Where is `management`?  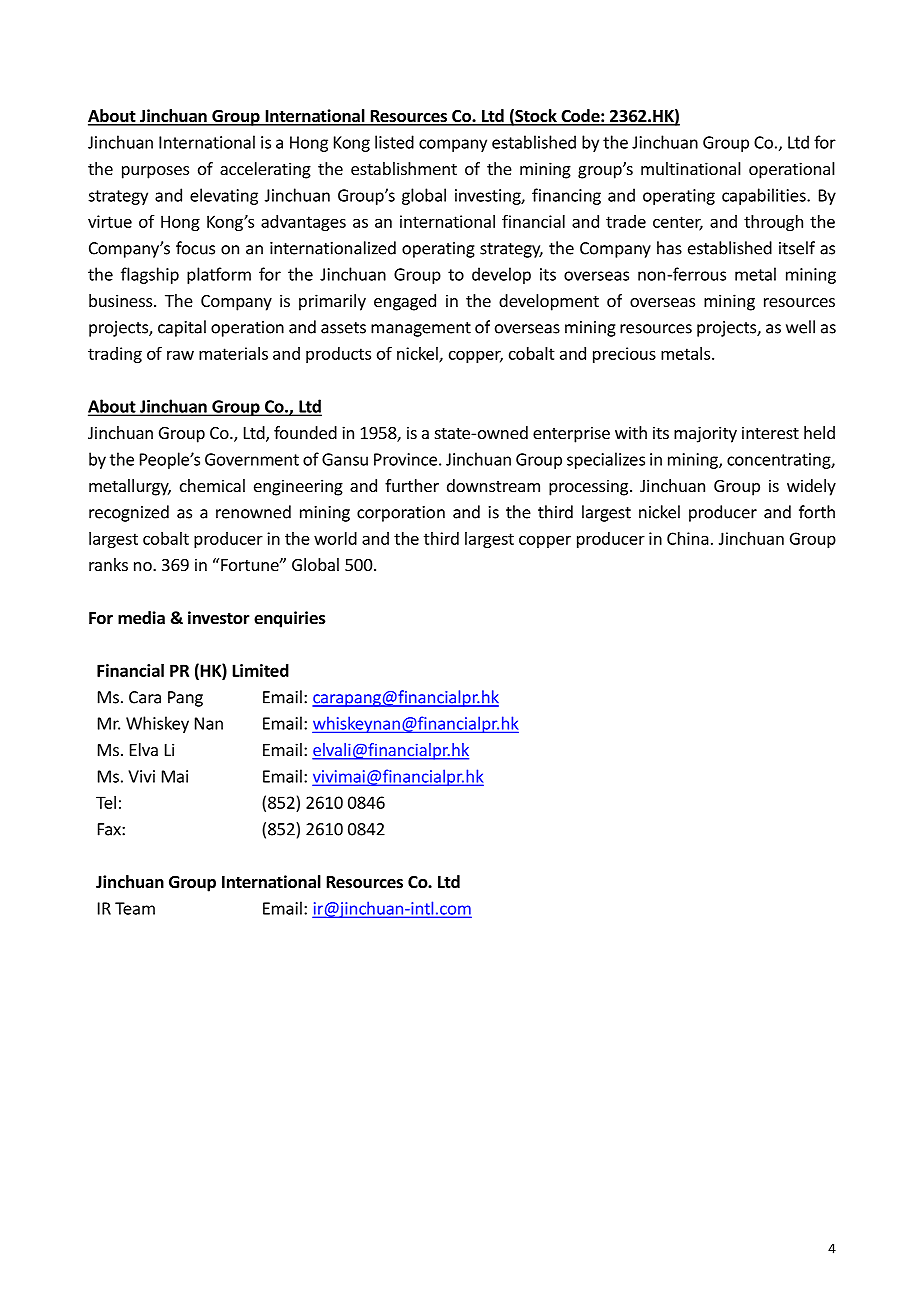
management is located at coordinates (421, 329).
